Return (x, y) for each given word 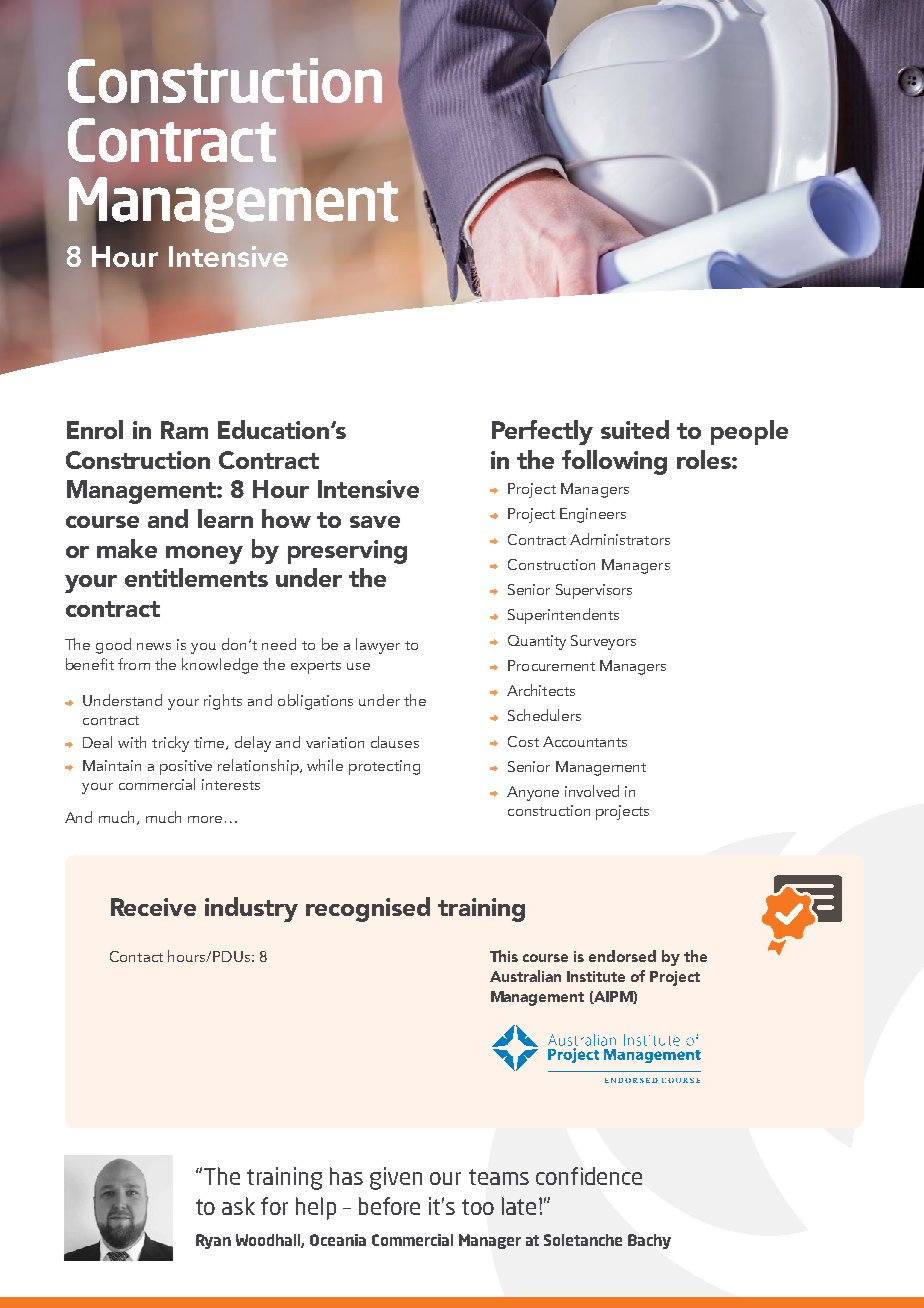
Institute (596, 976)
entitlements (196, 577)
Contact (136, 956)
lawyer (378, 646)
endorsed (622, 956)
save (375, 522)
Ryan (213, 1241)
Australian (525, 976)
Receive (153, 907)
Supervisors (594, 591)
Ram (184, 430)
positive (186, 767)
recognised (368, 909)
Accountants (585, 741)
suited (635, 429)
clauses (395, 742)
